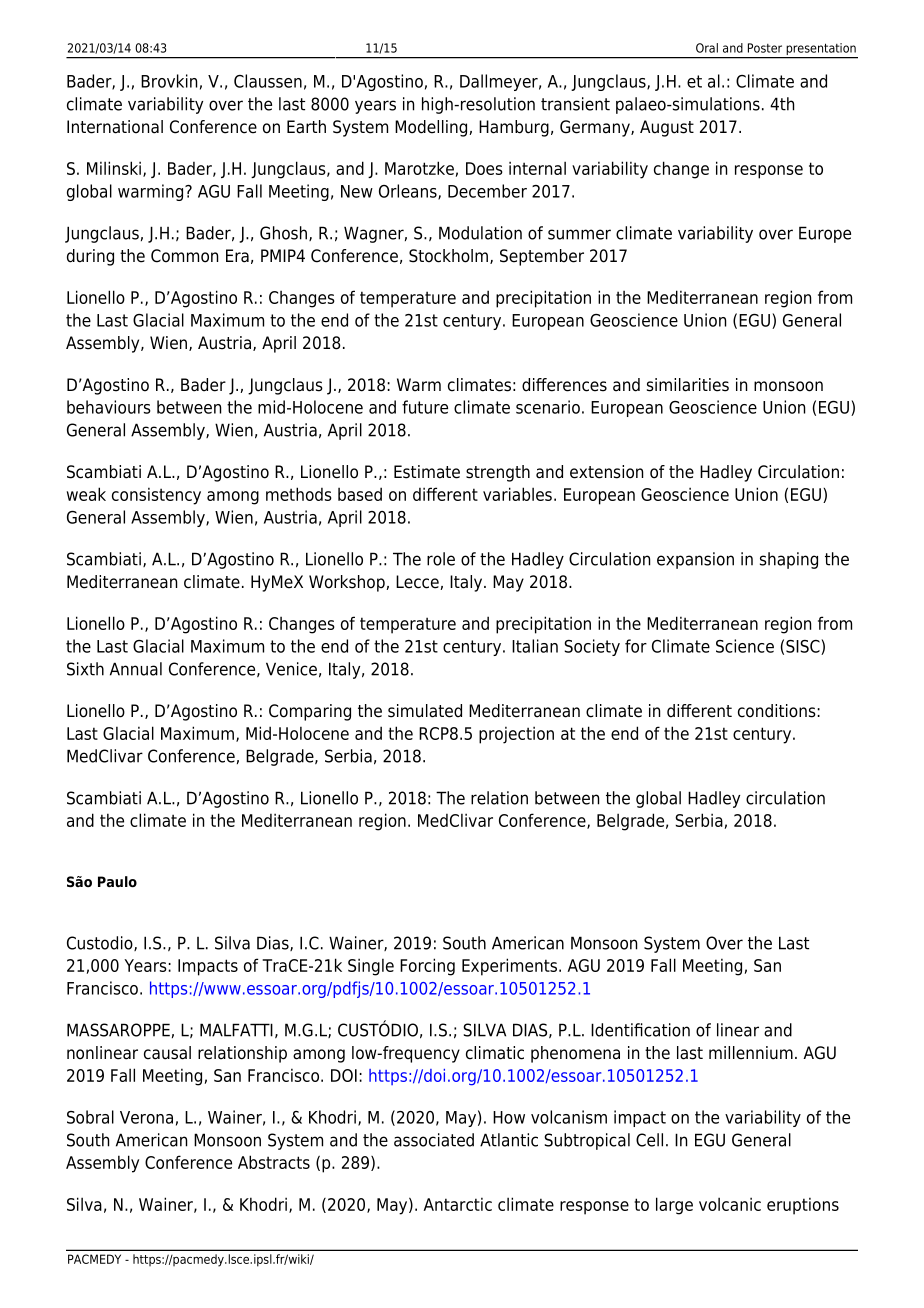  Describe the element at coordinates (146, 1117) in the screenshot. I see `Verona` at that location.
